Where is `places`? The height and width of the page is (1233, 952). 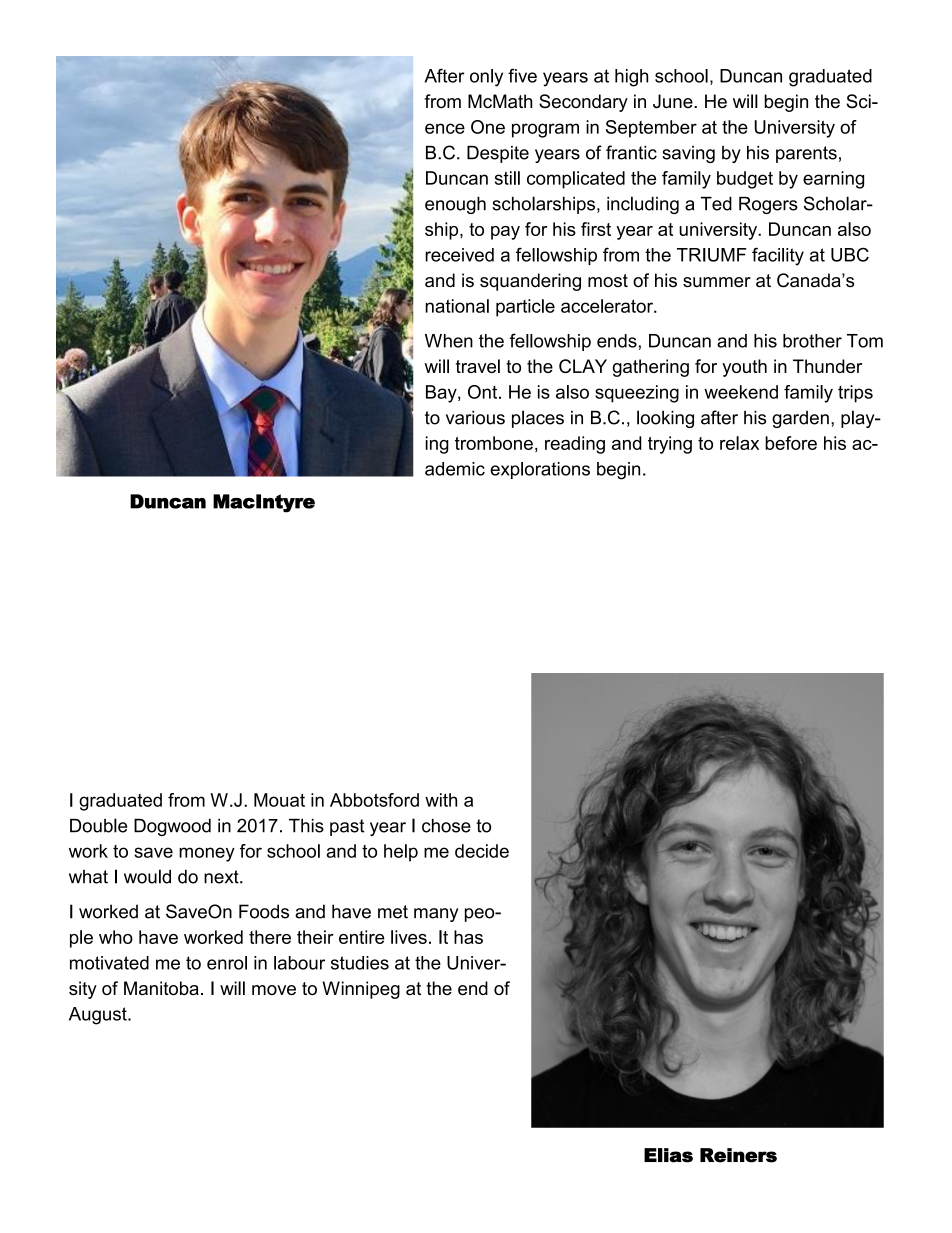
places is located at coordinates (538, 419).
